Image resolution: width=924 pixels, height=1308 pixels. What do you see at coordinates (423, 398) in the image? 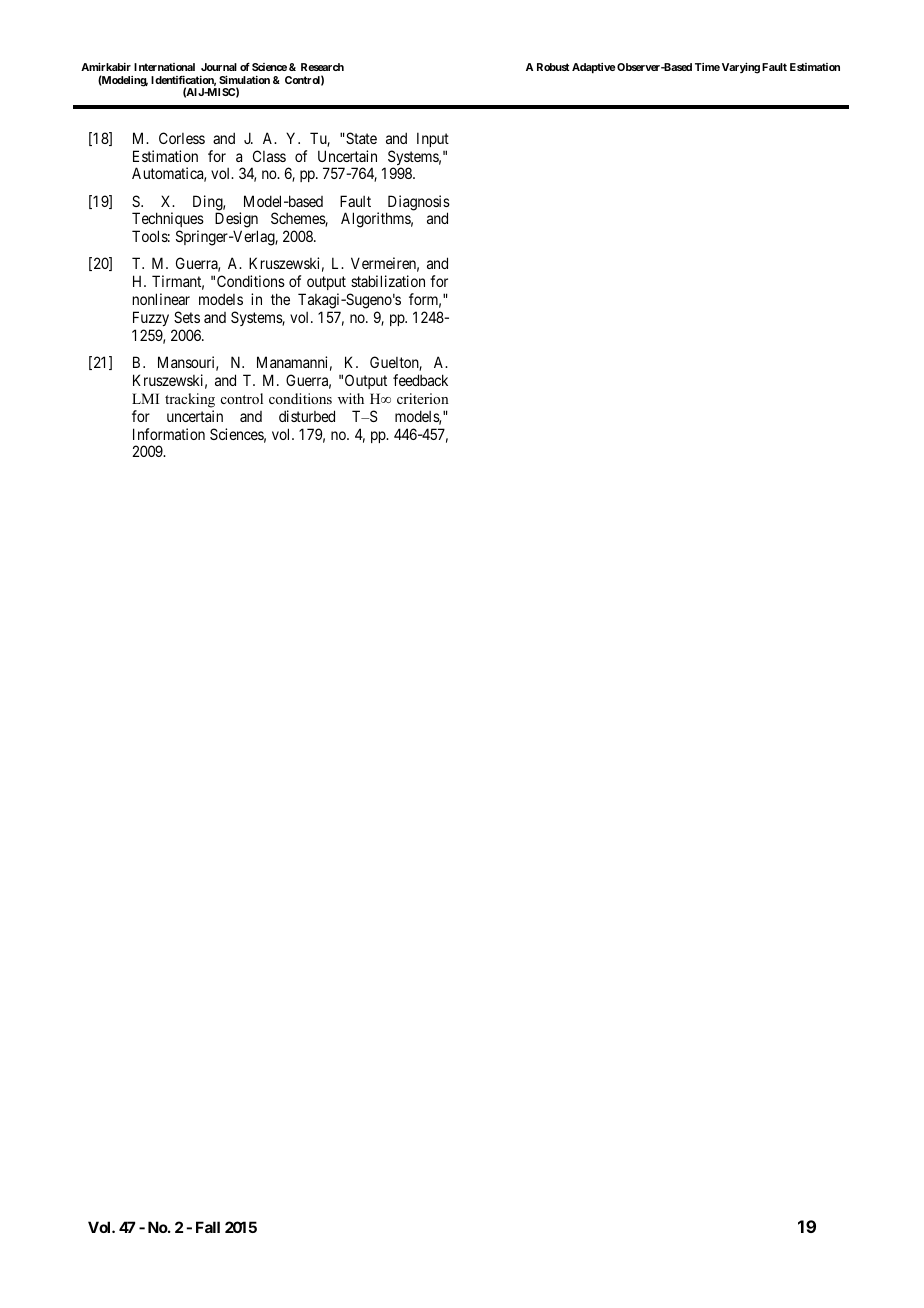
I see `criterion` at bounding box center [423, 398].
